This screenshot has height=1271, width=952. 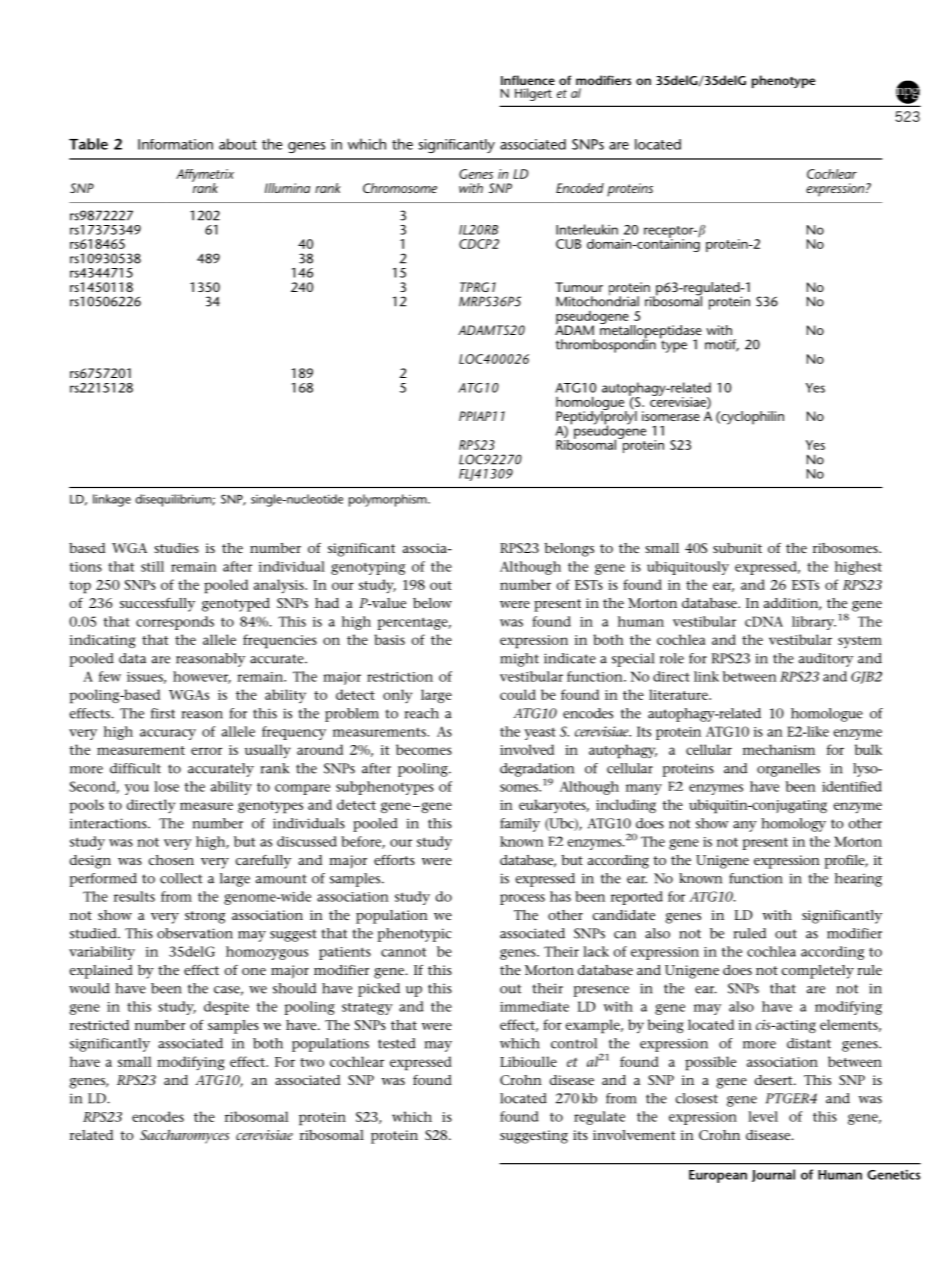 What do you see at coordinates (528, 80) in the screenshot?
I see `Influence` at bounding box center [528, 80].
